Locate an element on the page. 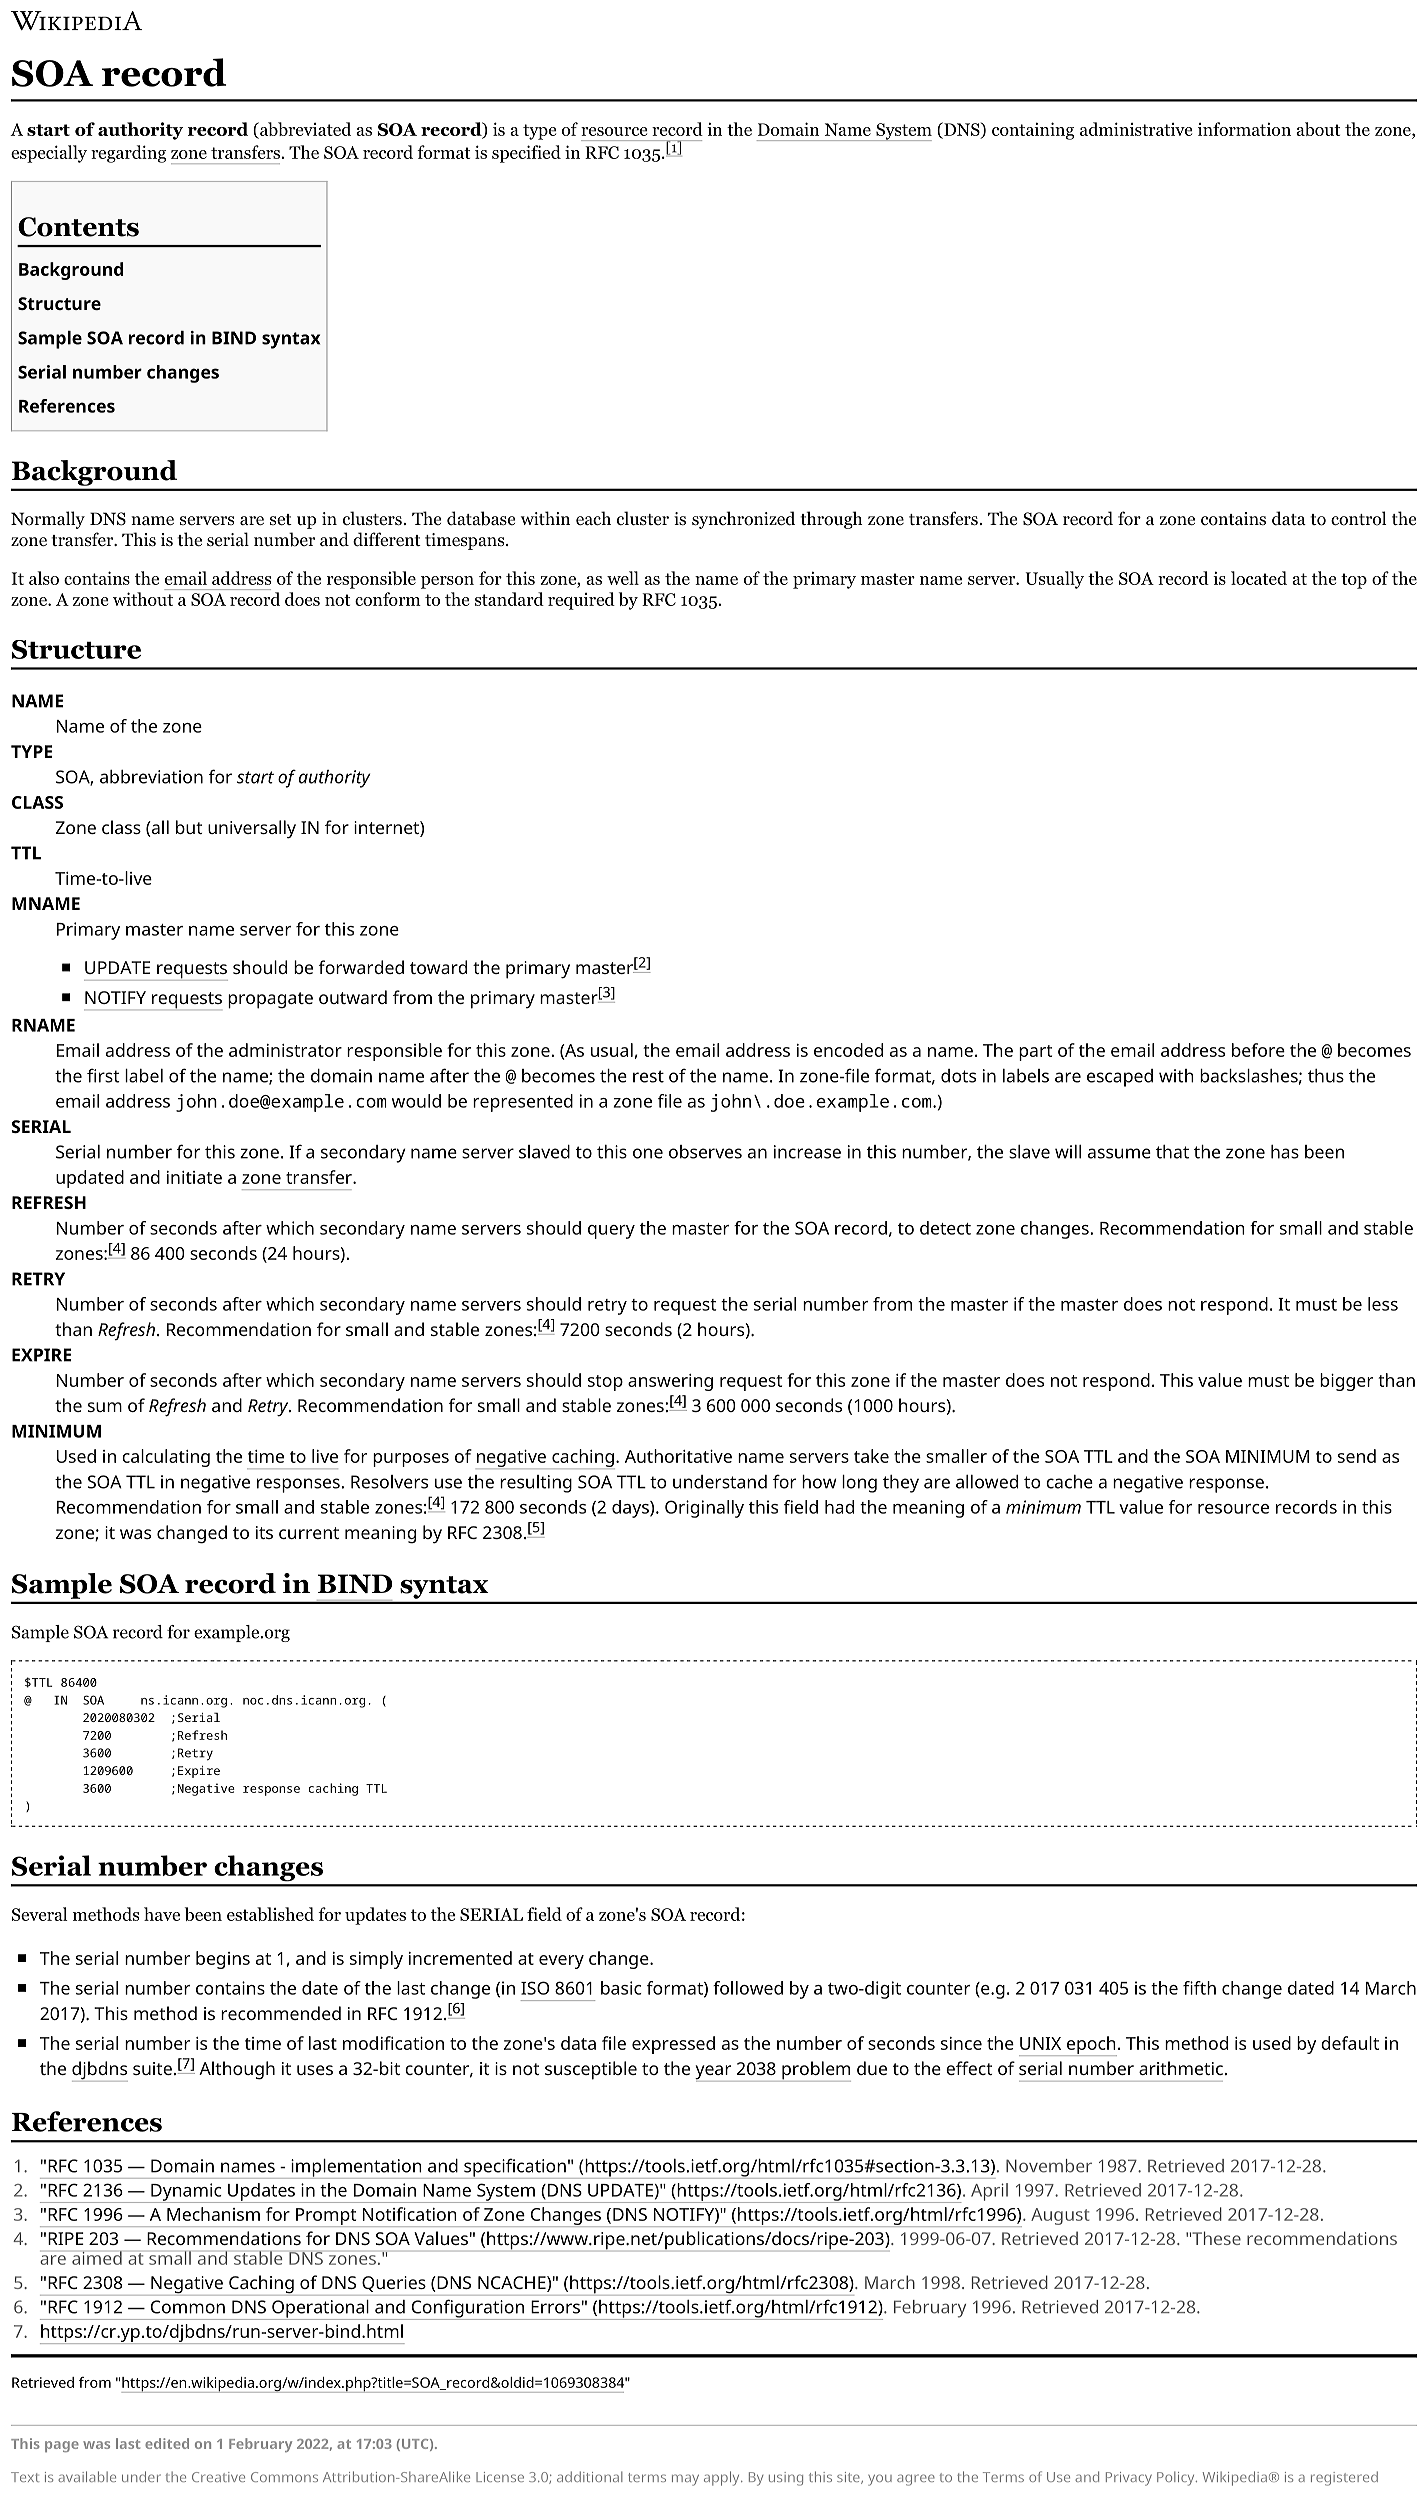  initiate is located at coordinates (194, 1177).
